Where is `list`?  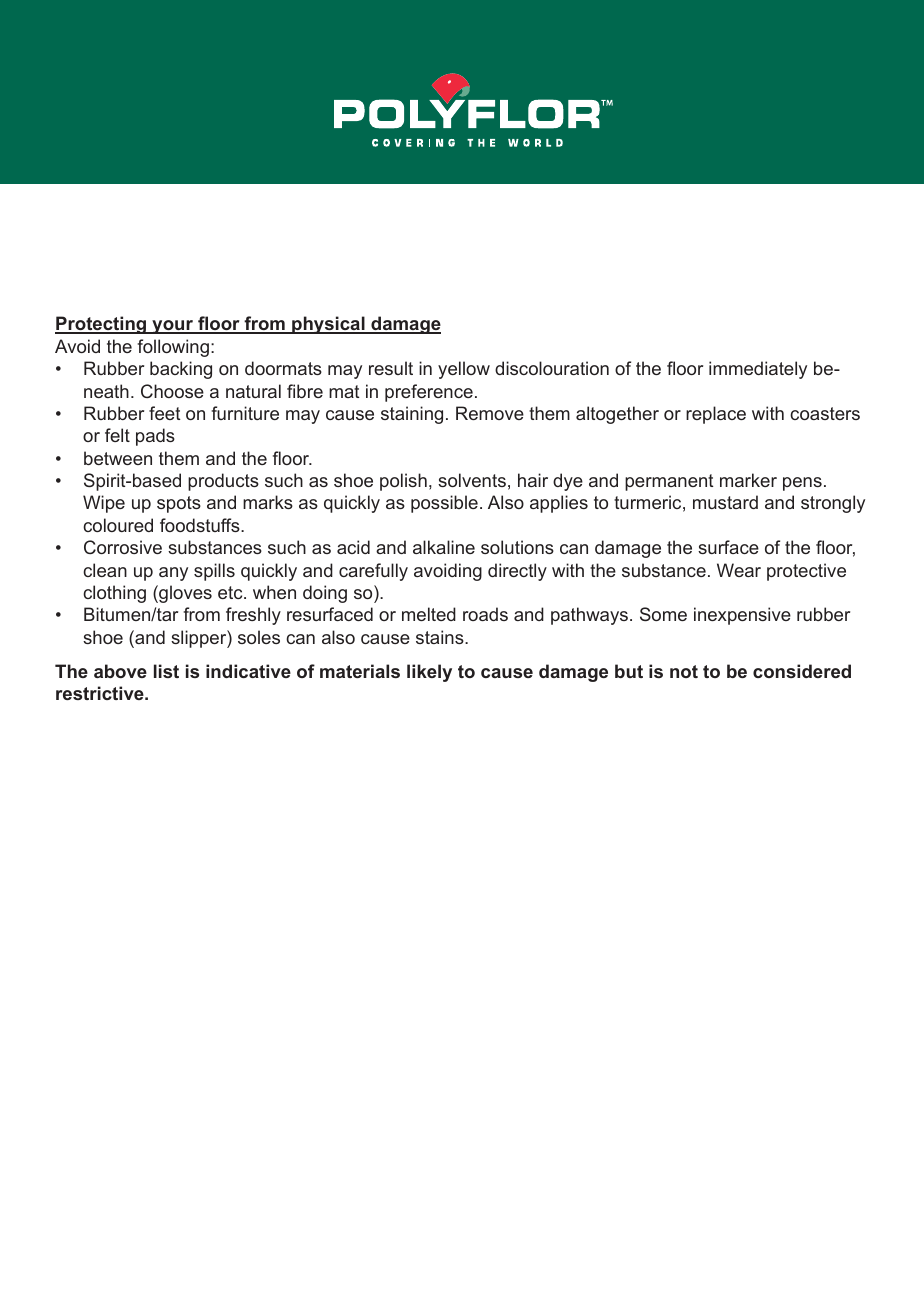
list is located at coordinates (166, 671).
